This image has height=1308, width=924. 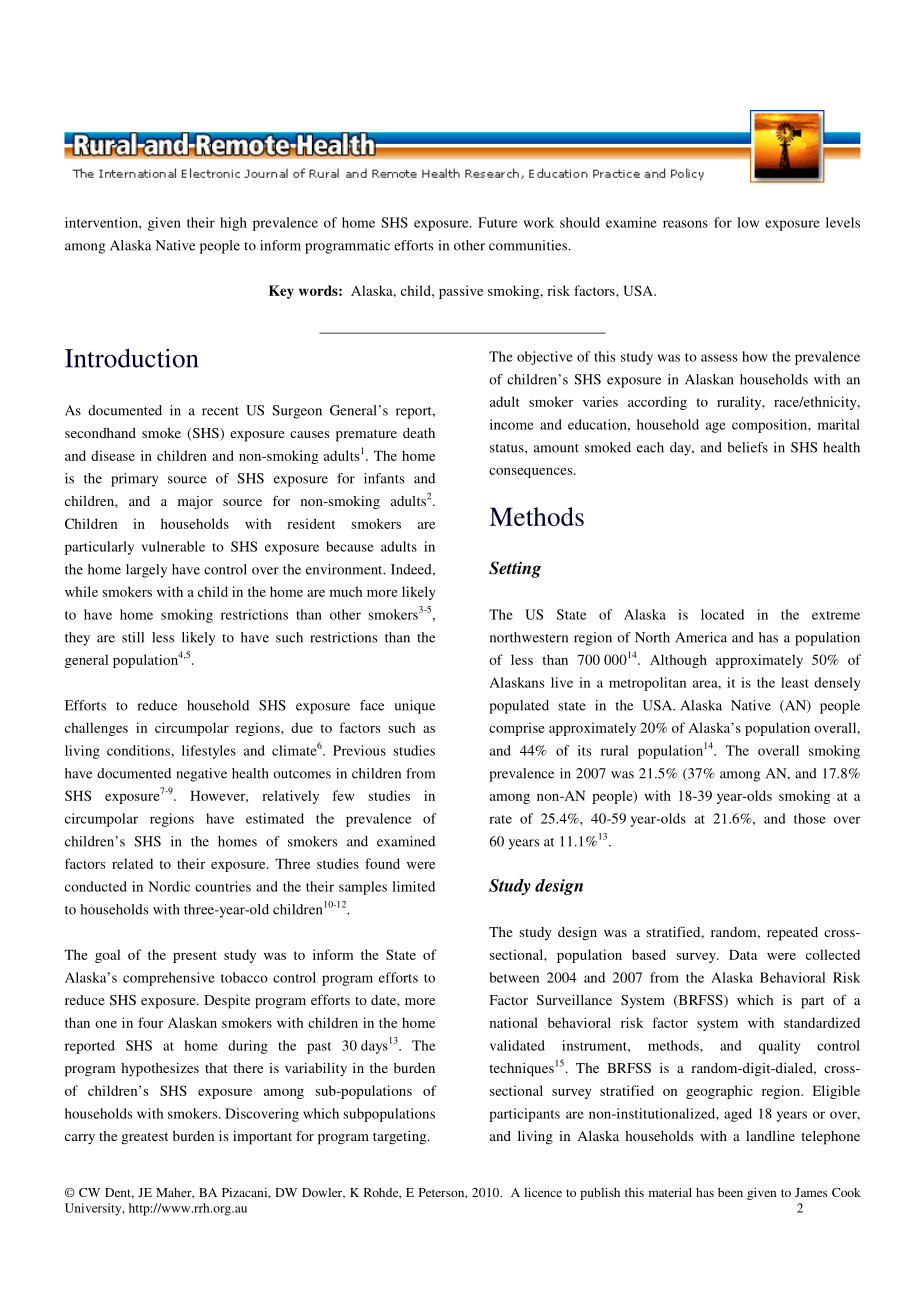 What do you see at coordinates (414, 707) in the image?
I see `unique` at bounding box center [414, 707].
